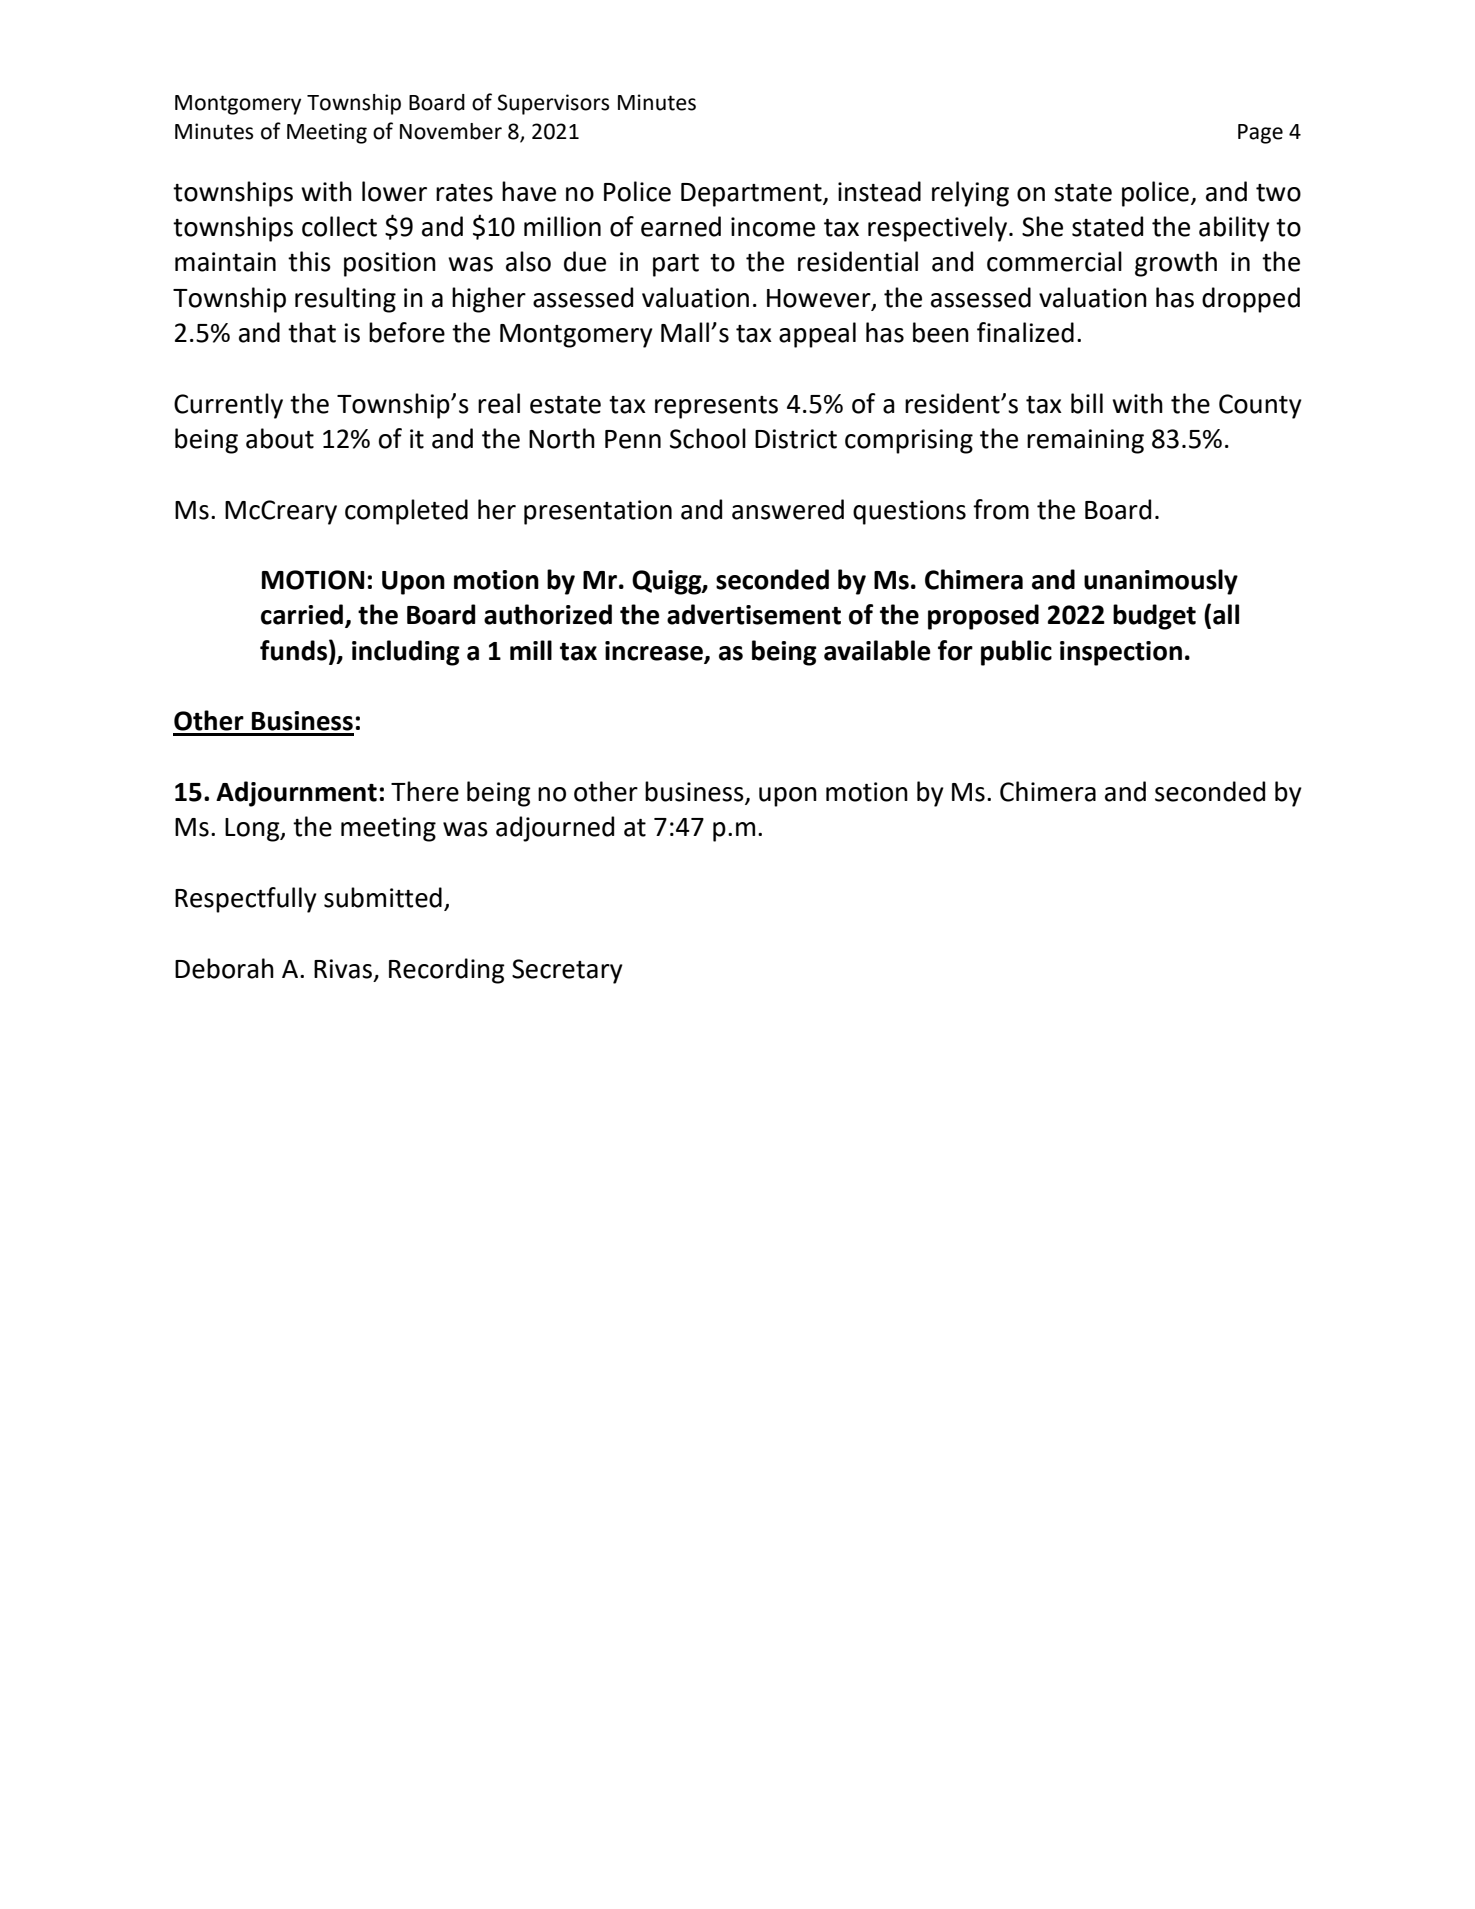 The width and height of the page is (1475, 1909). Describe the element at coordinates (312, 332) in the page. I see `that` at that location.
